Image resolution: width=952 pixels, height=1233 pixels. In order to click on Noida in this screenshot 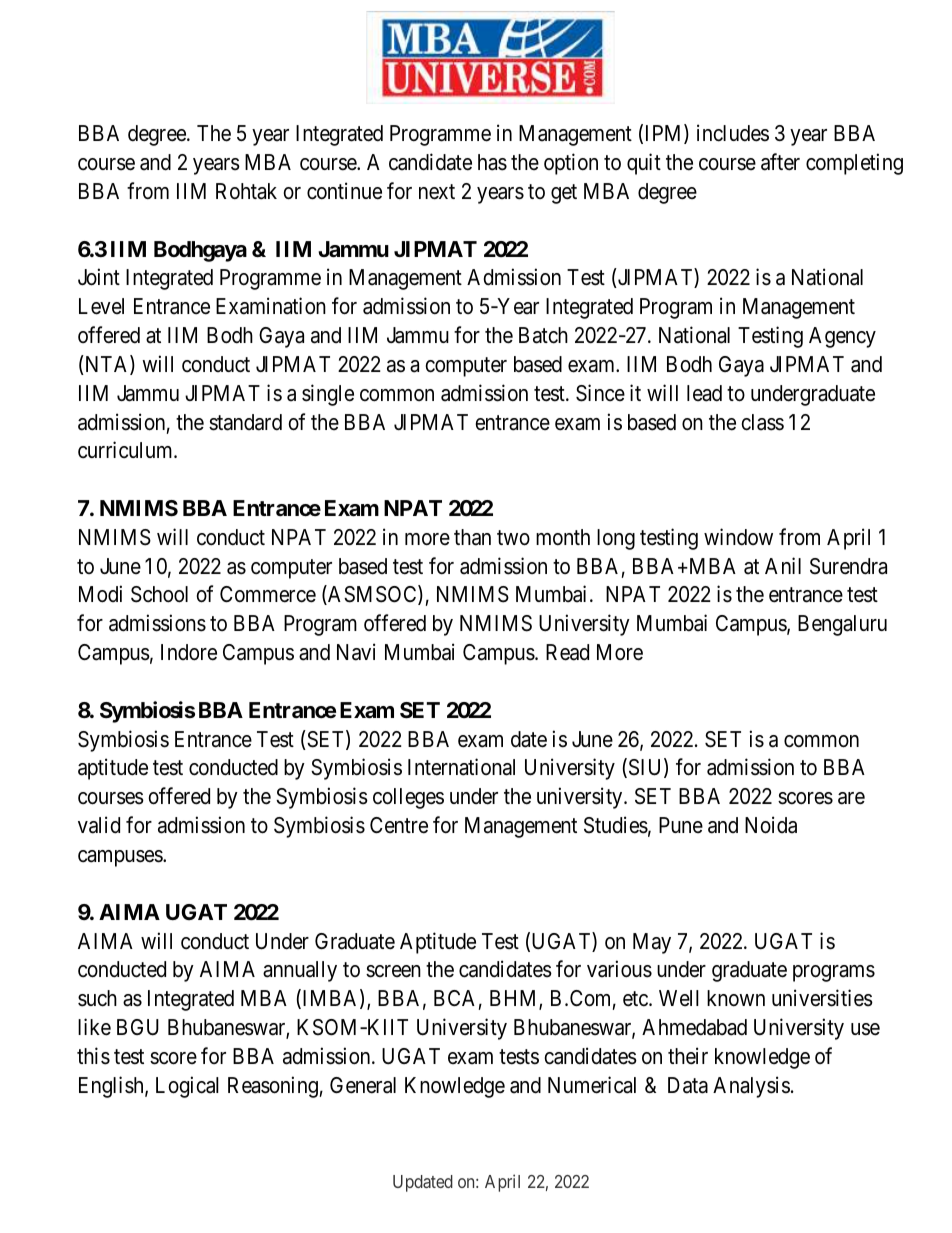, I will do `click(771, 825)`.
